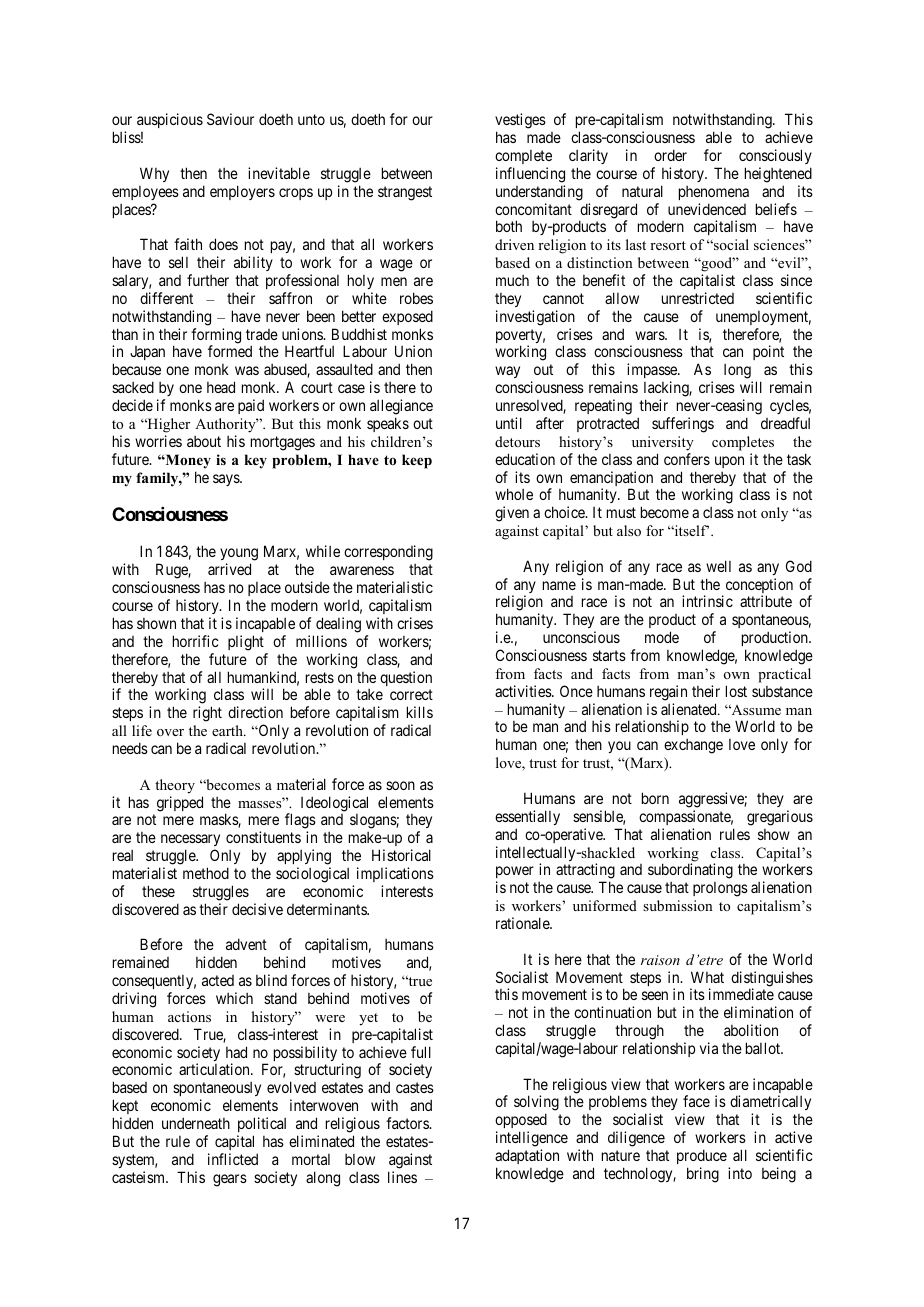  I want to click on order, so click(670, 155).
